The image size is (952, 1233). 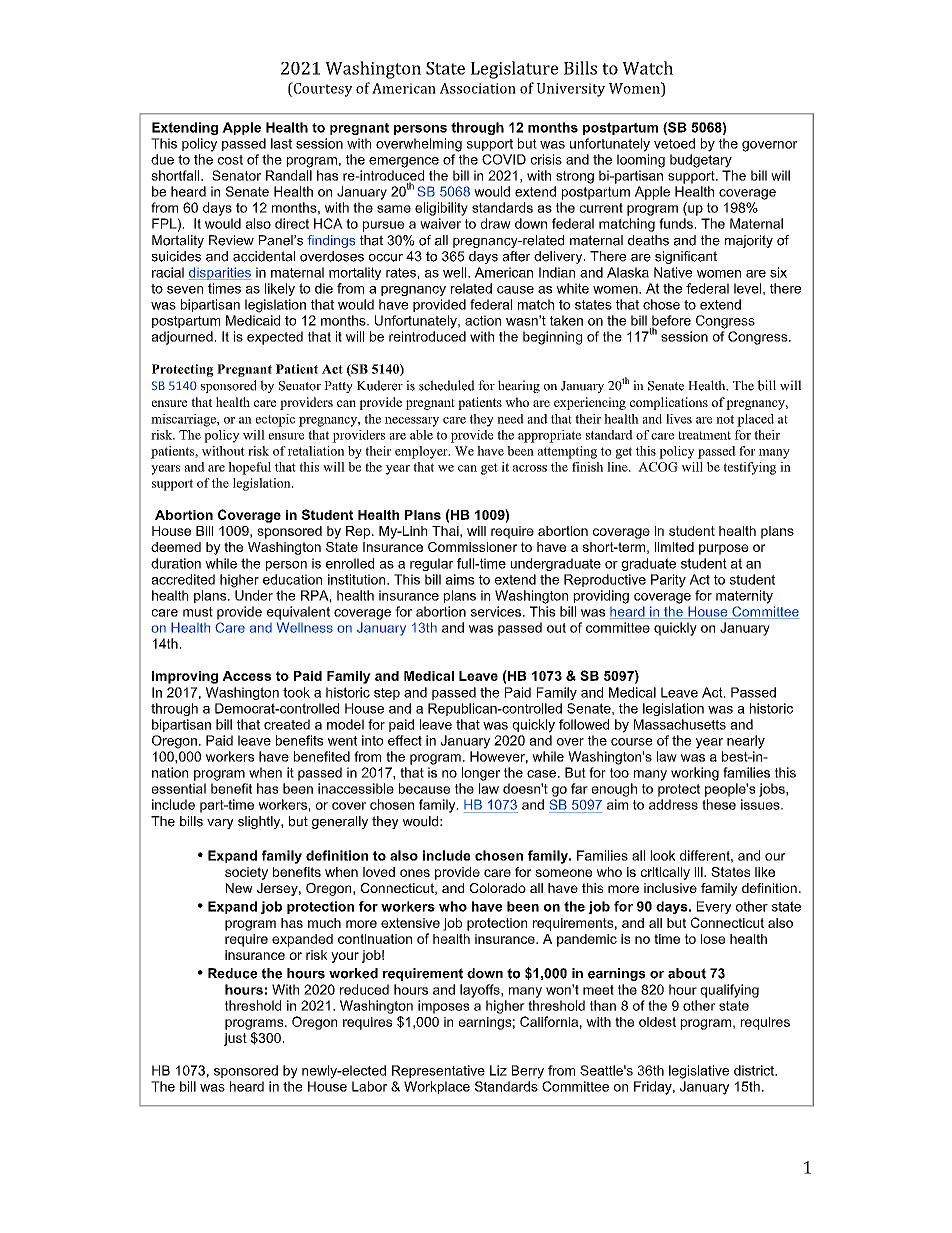 I want to click on disparities, so click(x=220, y=273).
